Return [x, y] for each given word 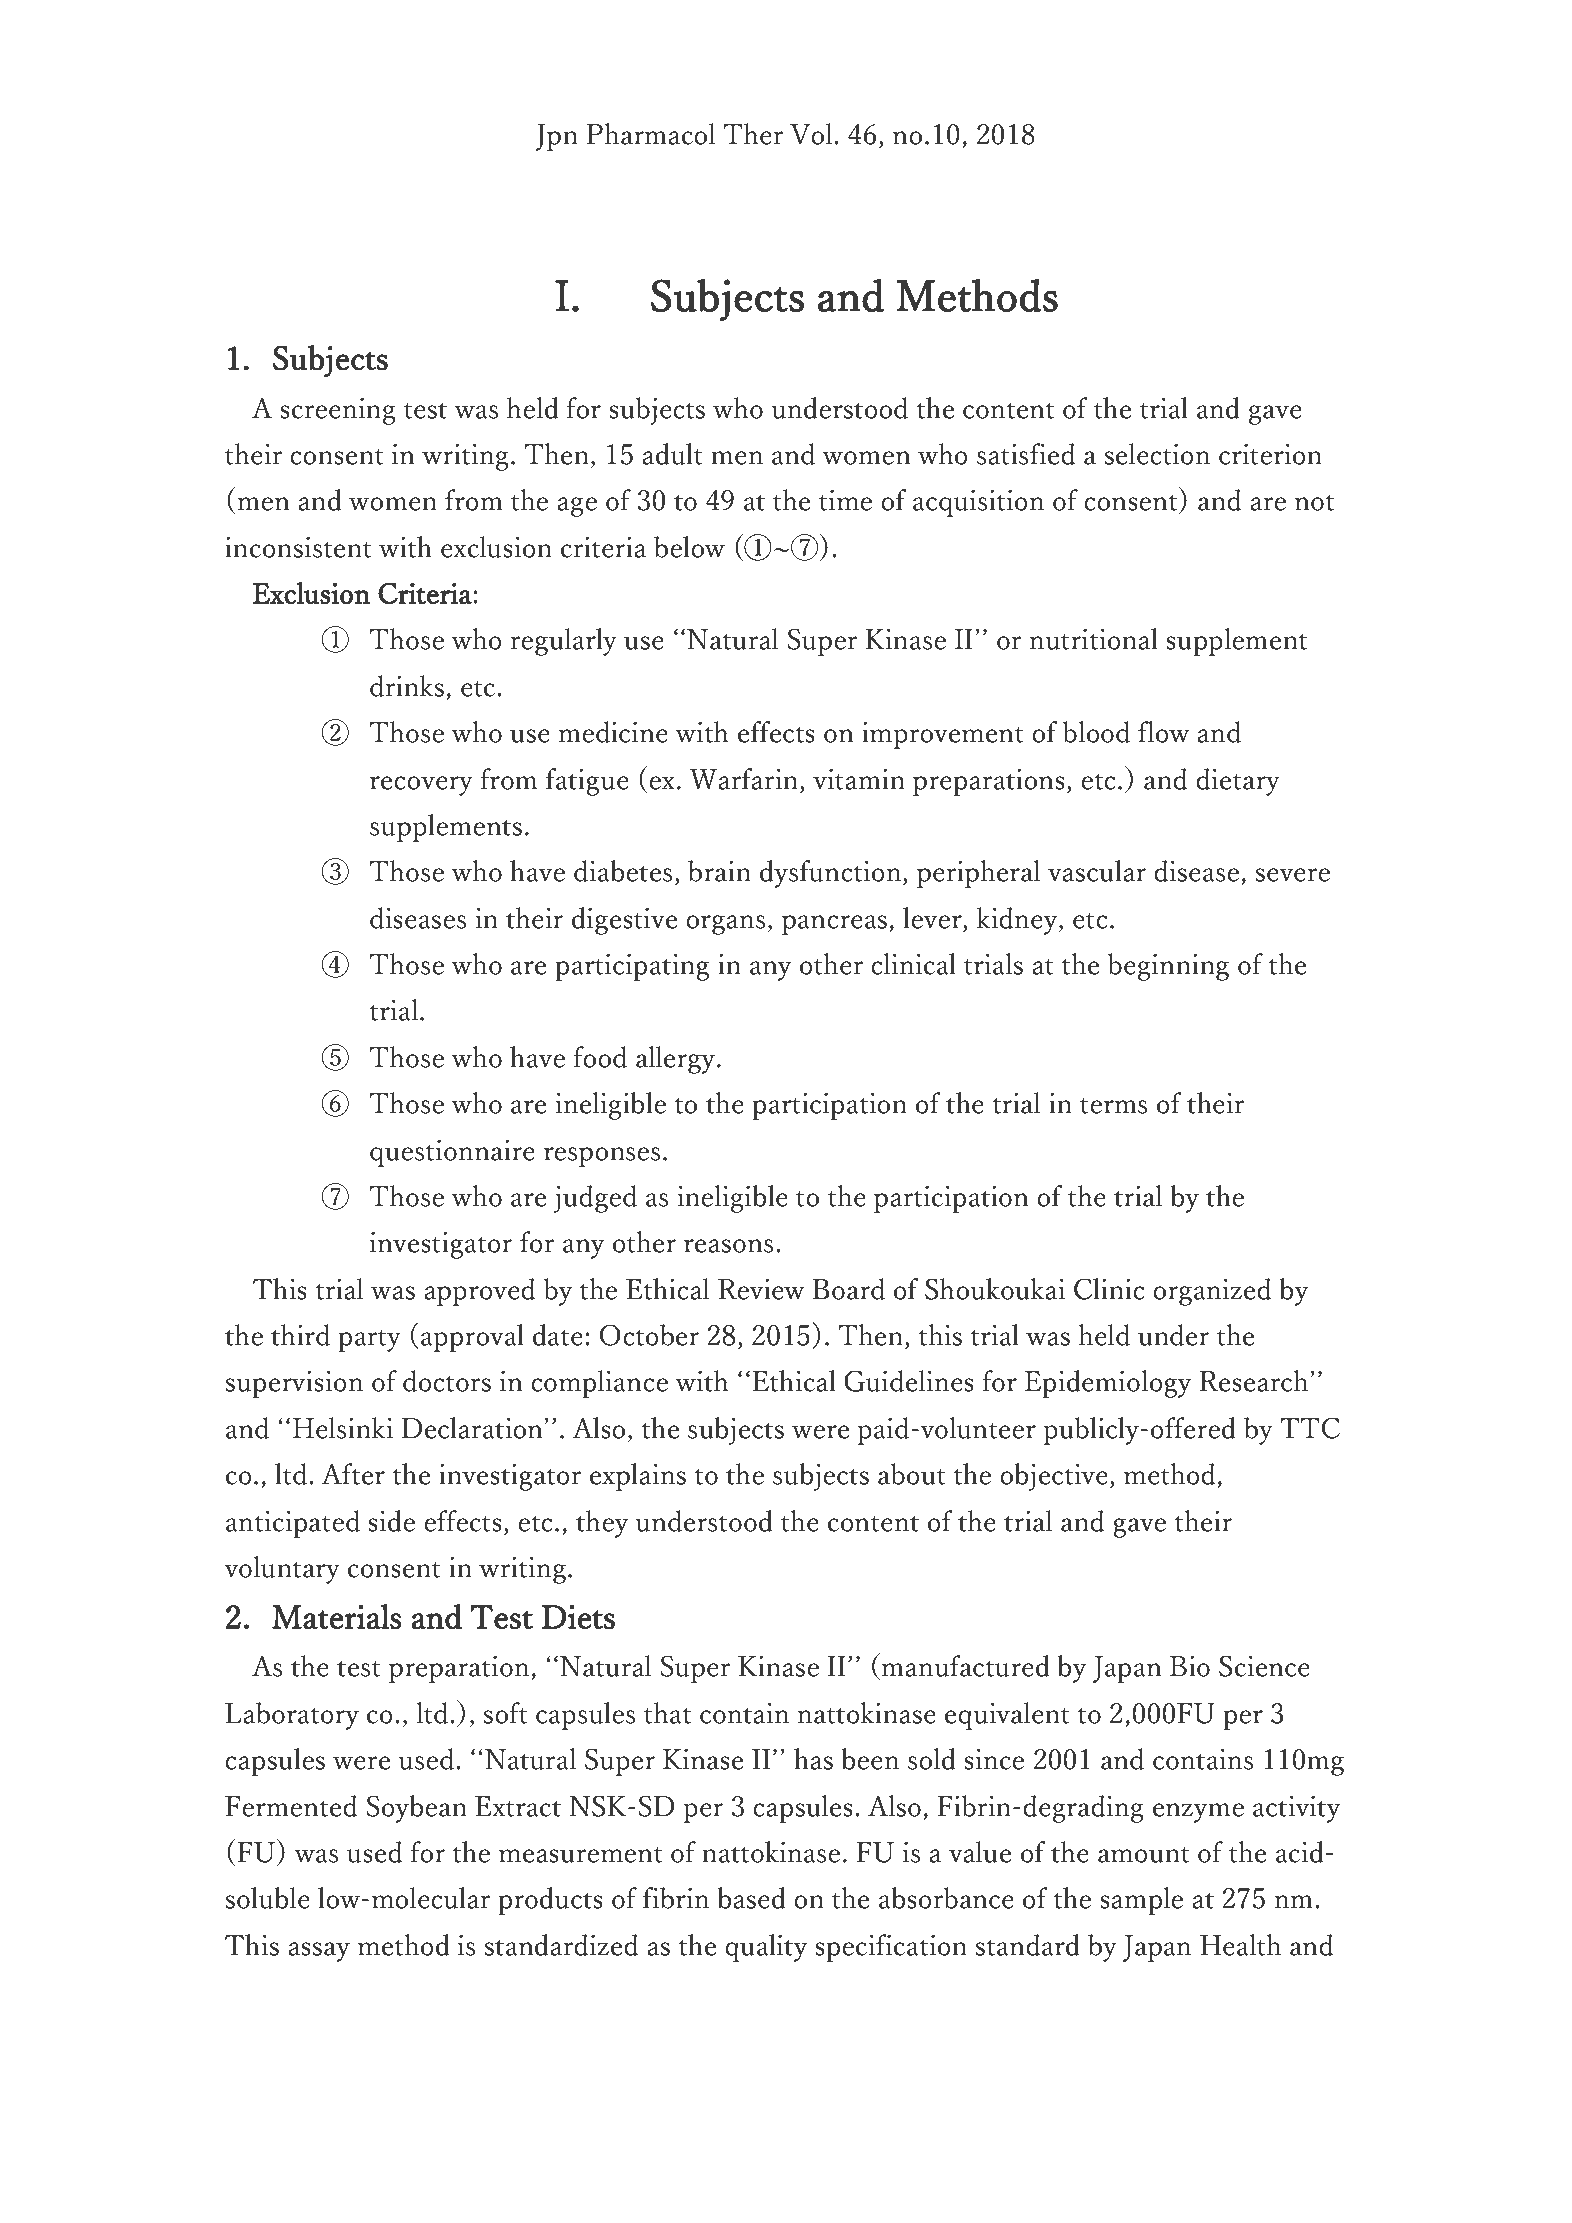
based [751, 1898]
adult [672, 454]
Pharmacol [650, 134]
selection [1157, 454]
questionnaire [452, 1153]
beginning [1168, 967]
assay [319, 1952]
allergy [677, 1060]
